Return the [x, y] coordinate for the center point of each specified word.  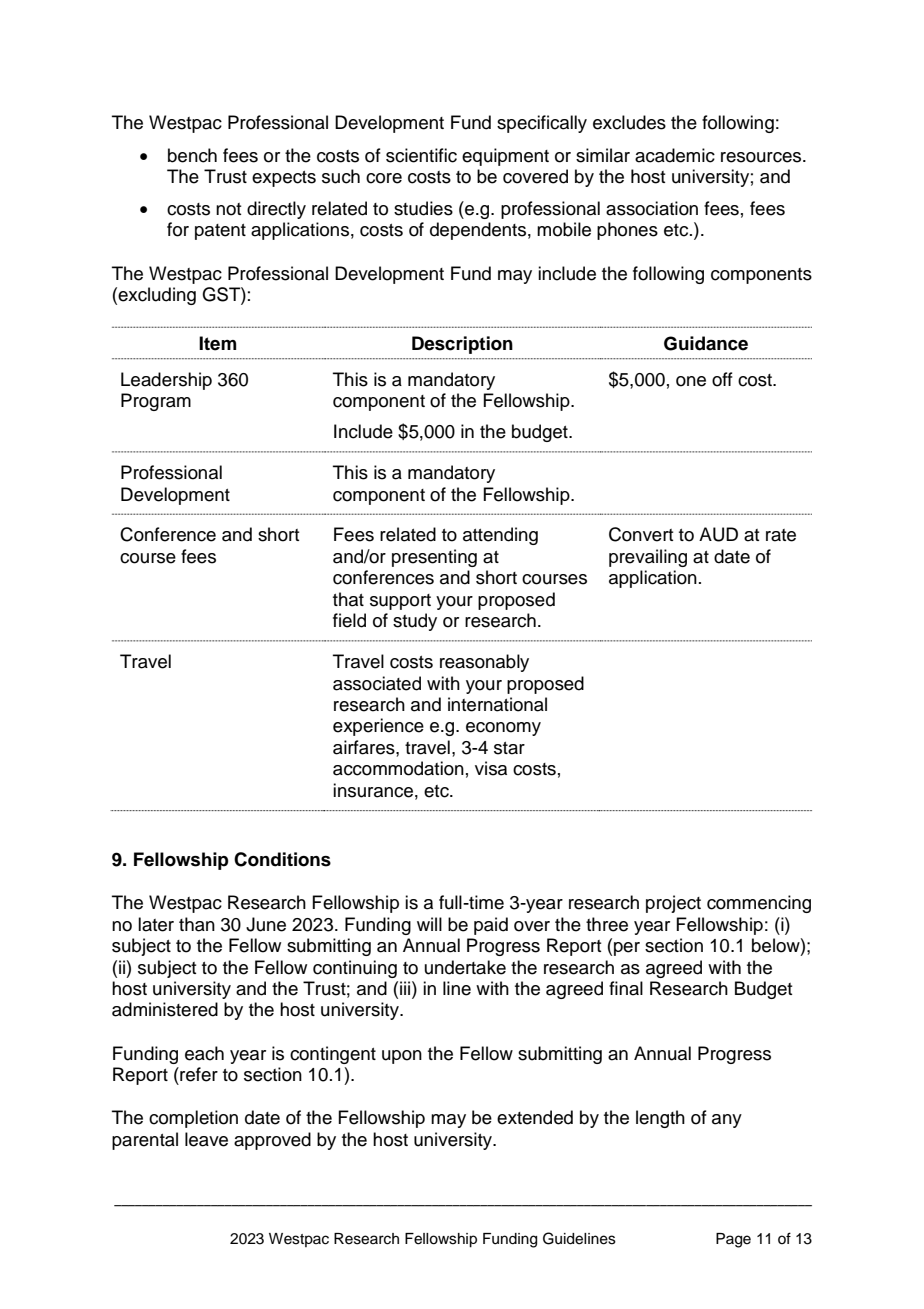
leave [206, 1139]
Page [733, 1240]
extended [535, 1117]
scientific [421, 155]
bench [192, 155]
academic [675, 155]
